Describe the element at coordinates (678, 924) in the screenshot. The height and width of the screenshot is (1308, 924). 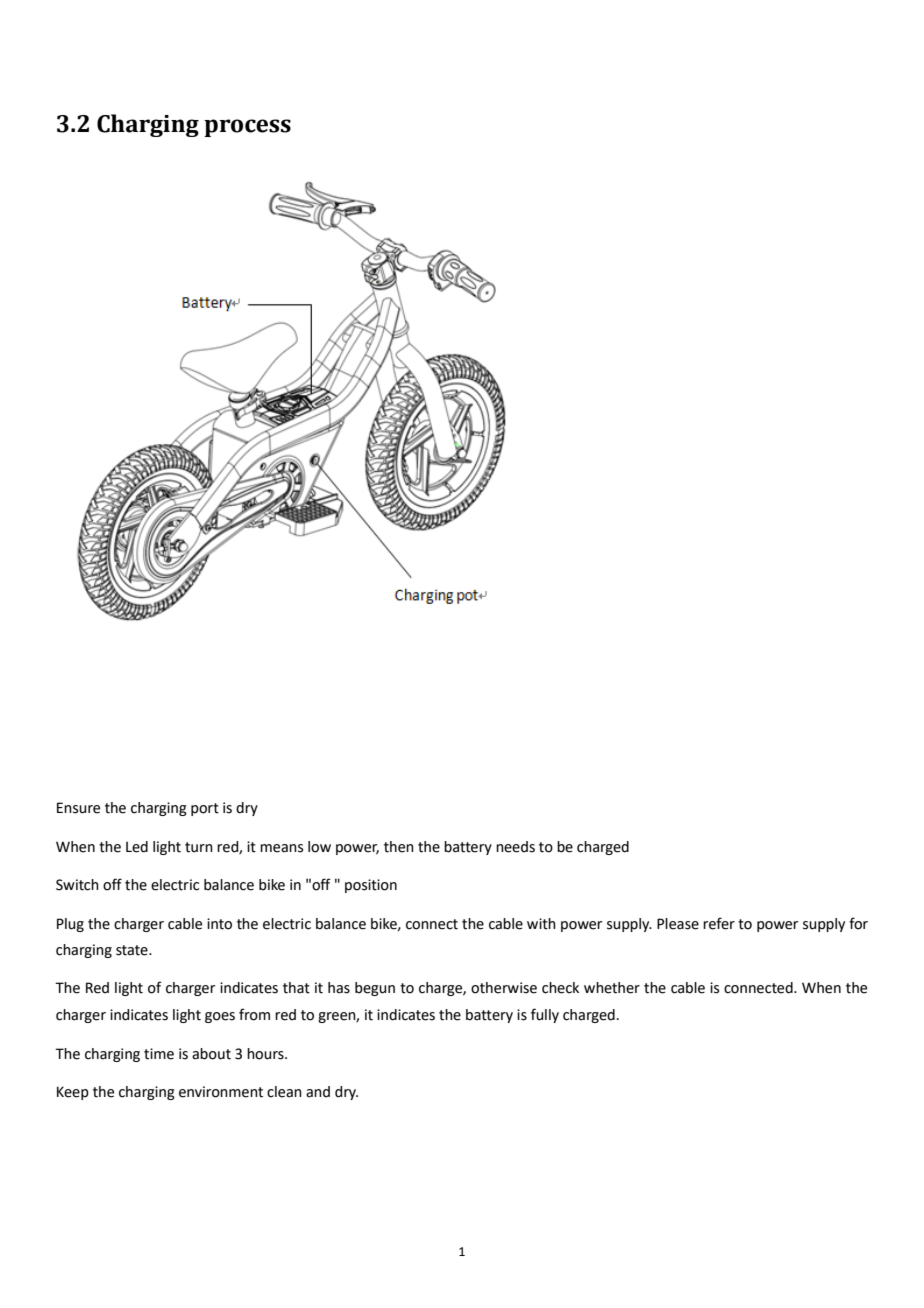
I see `Please` at that location.
